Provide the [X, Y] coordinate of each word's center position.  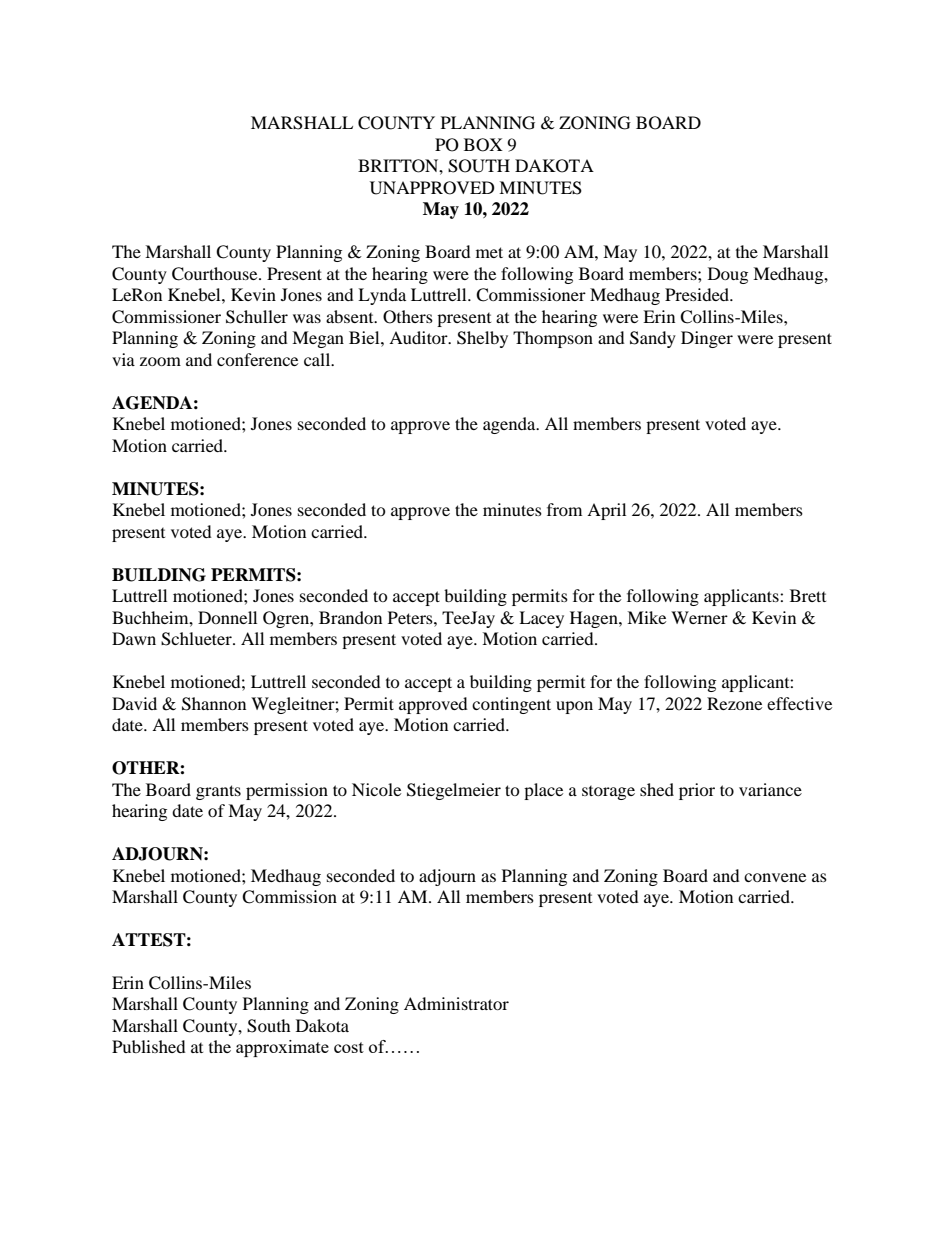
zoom [160, 361]
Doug [728, 275]
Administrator [456, 1003]
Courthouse [216, 274]
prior [697, 791]
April [606, 511]
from [564, 509]
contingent [511, 705]
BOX [483, 145]
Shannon [214, 704]
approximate [282, 1048]
